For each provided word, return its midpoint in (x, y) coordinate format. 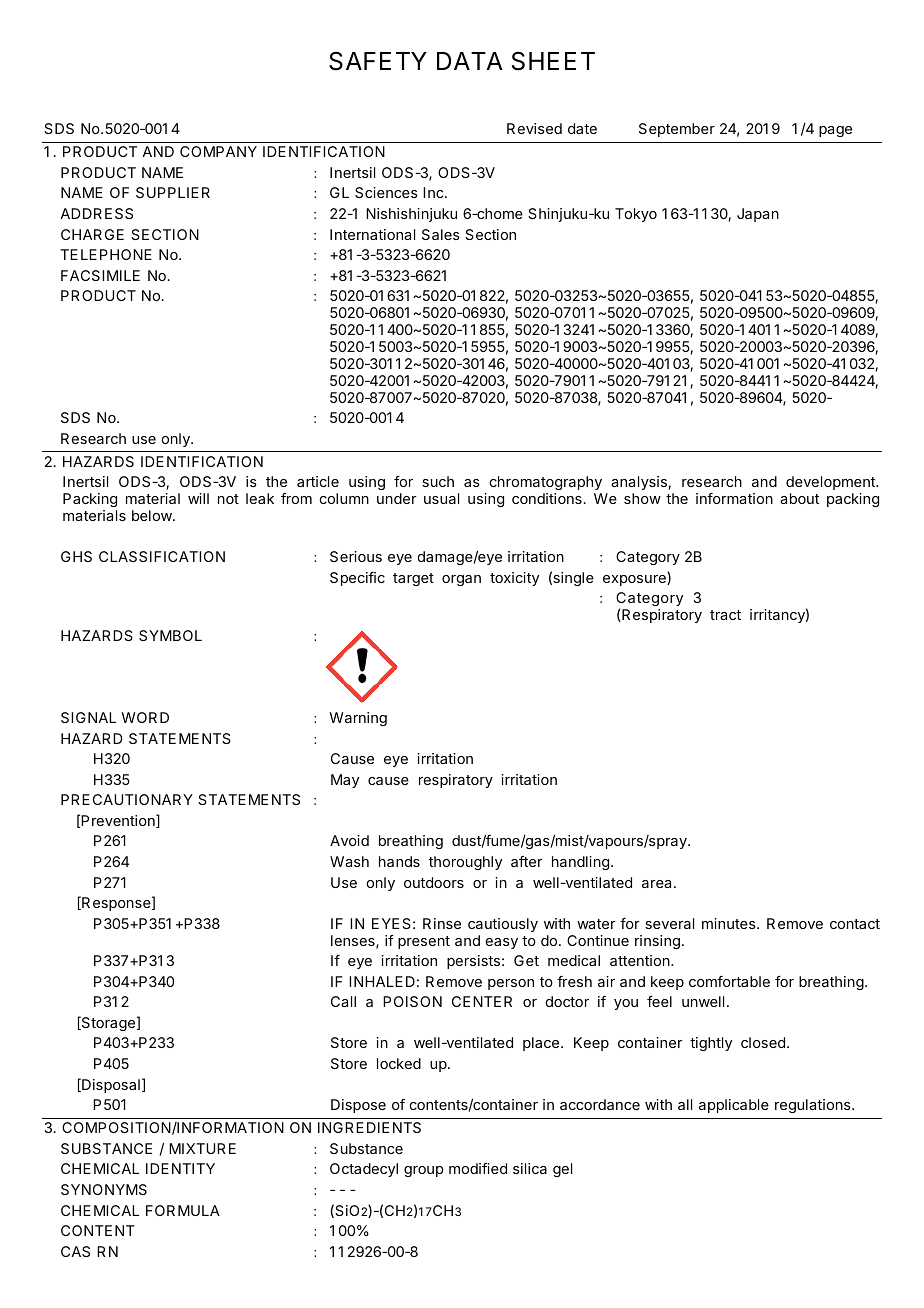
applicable (734, 1106)
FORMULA (183, 1210)
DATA (470, 61)
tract (725, 615)
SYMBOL (170, 635)
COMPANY (218, 151)
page (835, 131)
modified (478, 1168)
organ (461, 580)
